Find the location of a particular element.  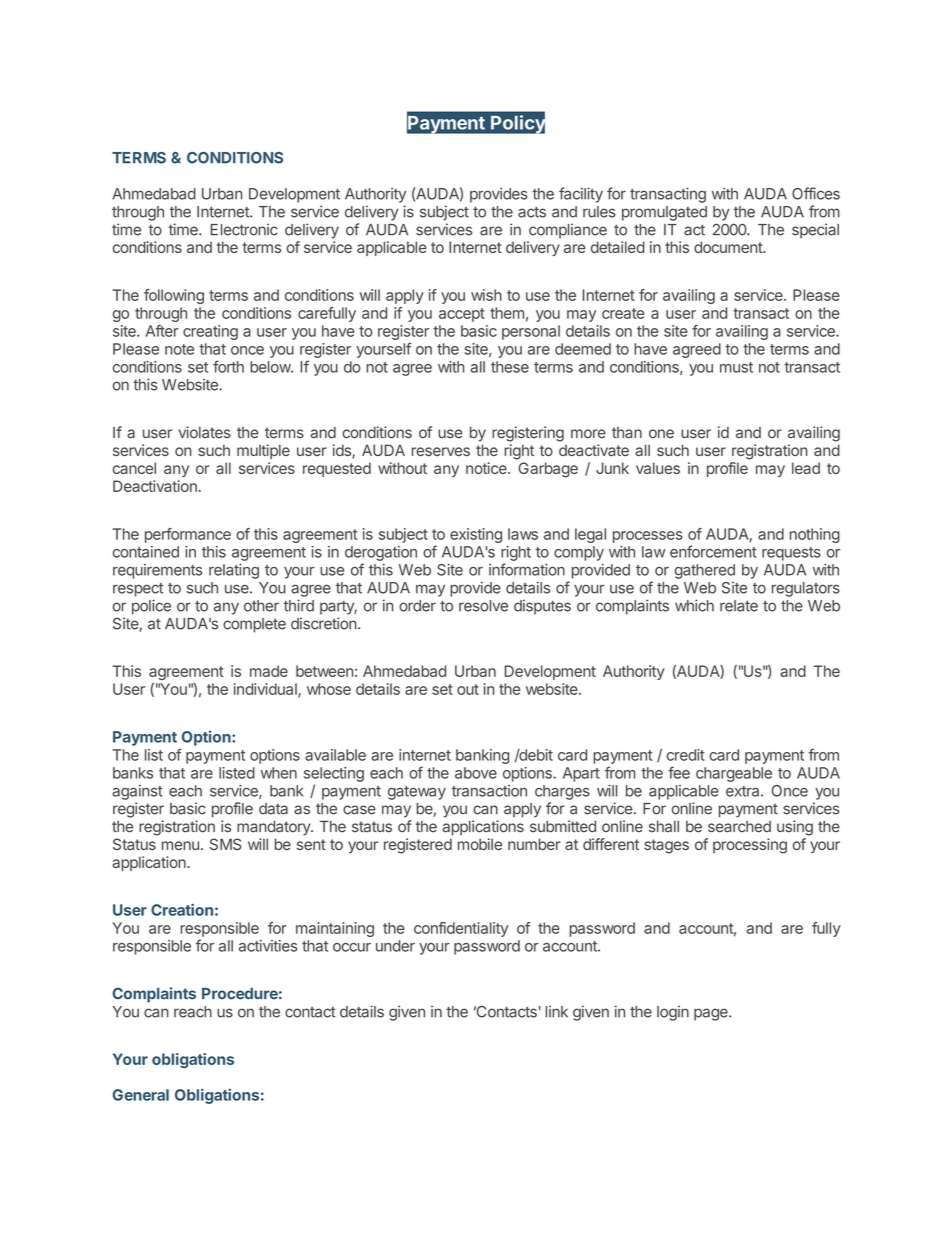

Electronic is located at coordinates (244, 229).
